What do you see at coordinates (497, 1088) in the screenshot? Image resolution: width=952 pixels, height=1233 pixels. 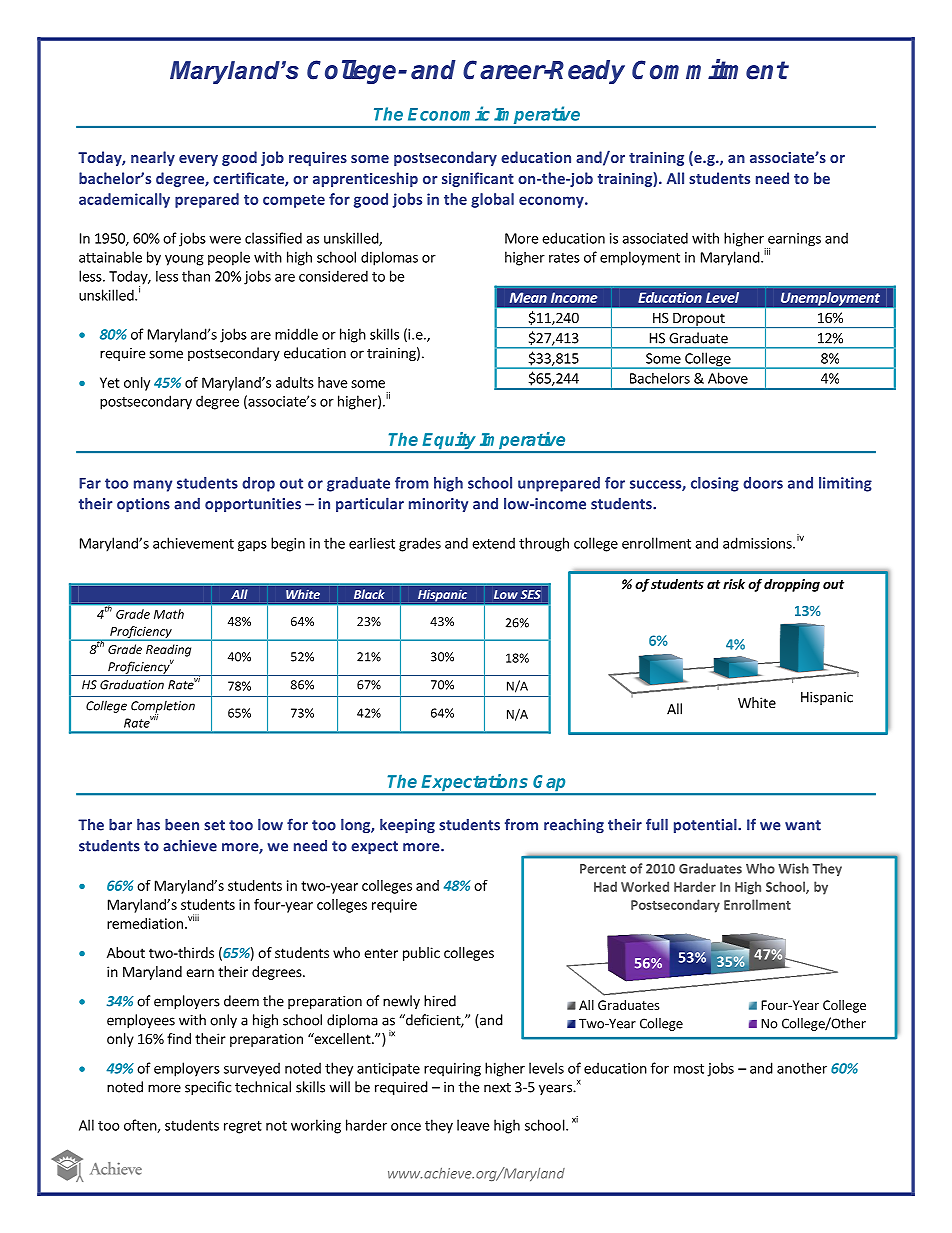 I see `next` at bounding box center [497, 1088].
